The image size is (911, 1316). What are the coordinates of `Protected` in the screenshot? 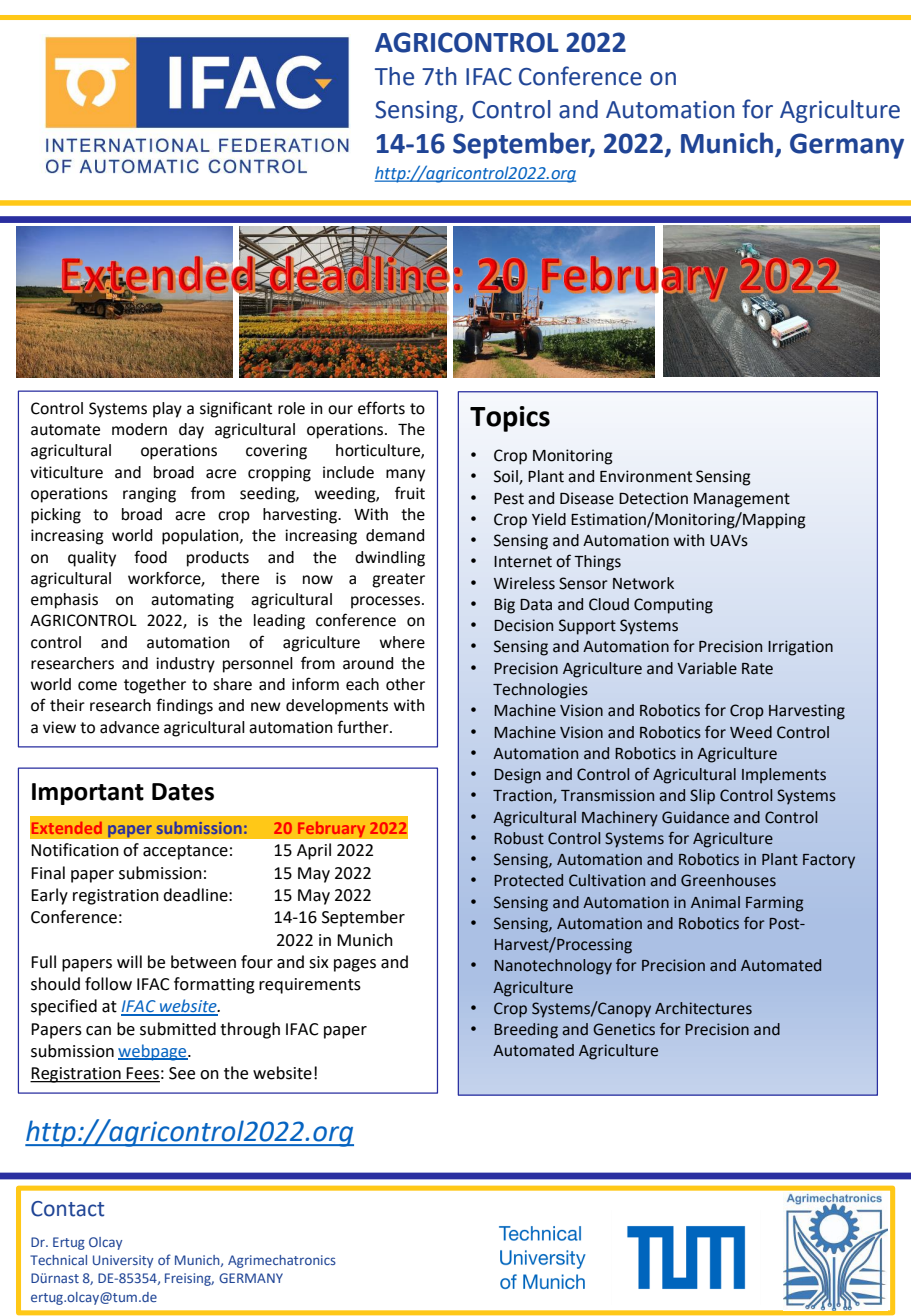 It's located at (528, 880).
